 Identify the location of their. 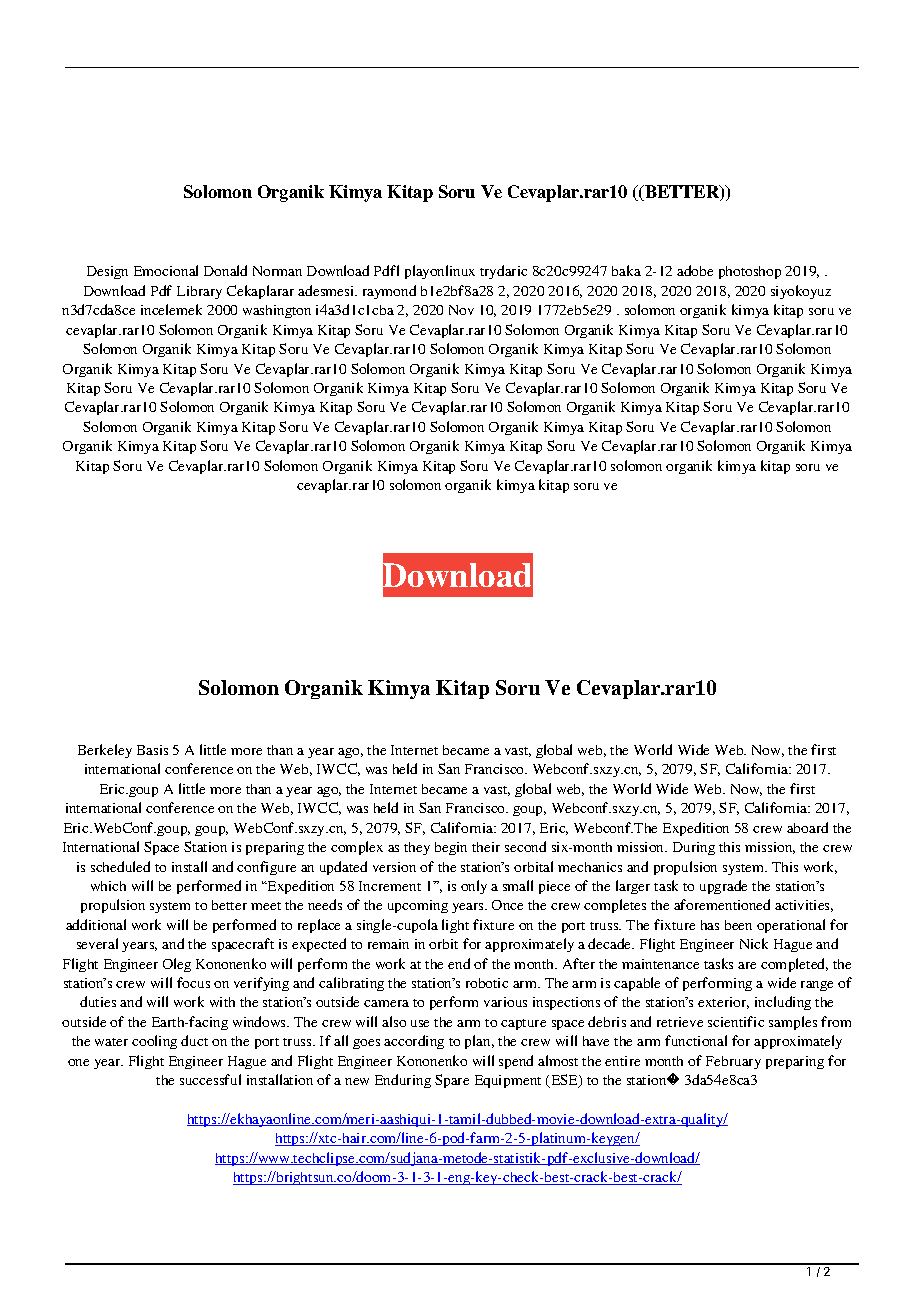
(486, 847).
